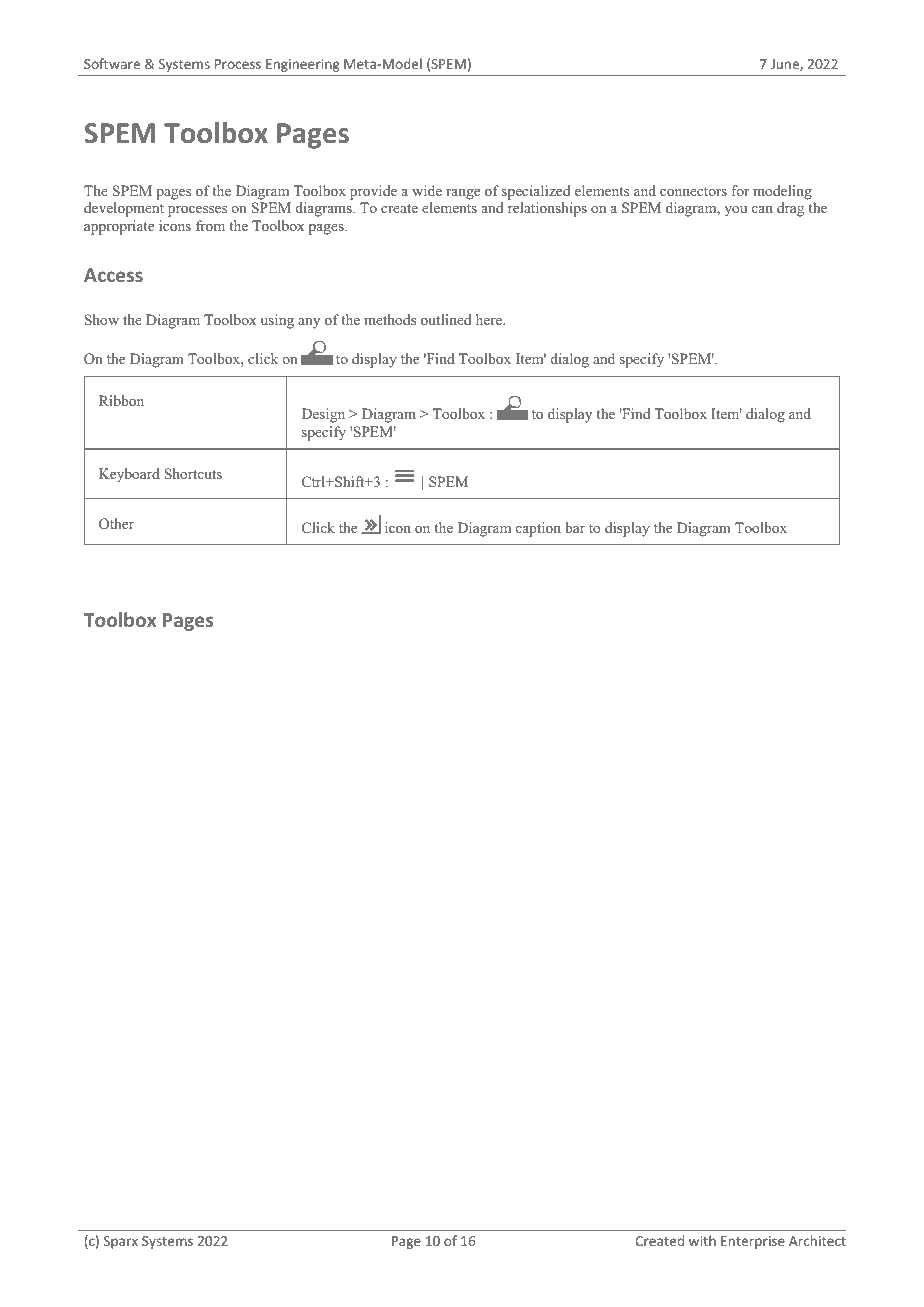 Image resolution: width=924 pixels, height=1307 pixels. Describe the element at coordinates (538, 529) in the document. I see `caption` at that location.
